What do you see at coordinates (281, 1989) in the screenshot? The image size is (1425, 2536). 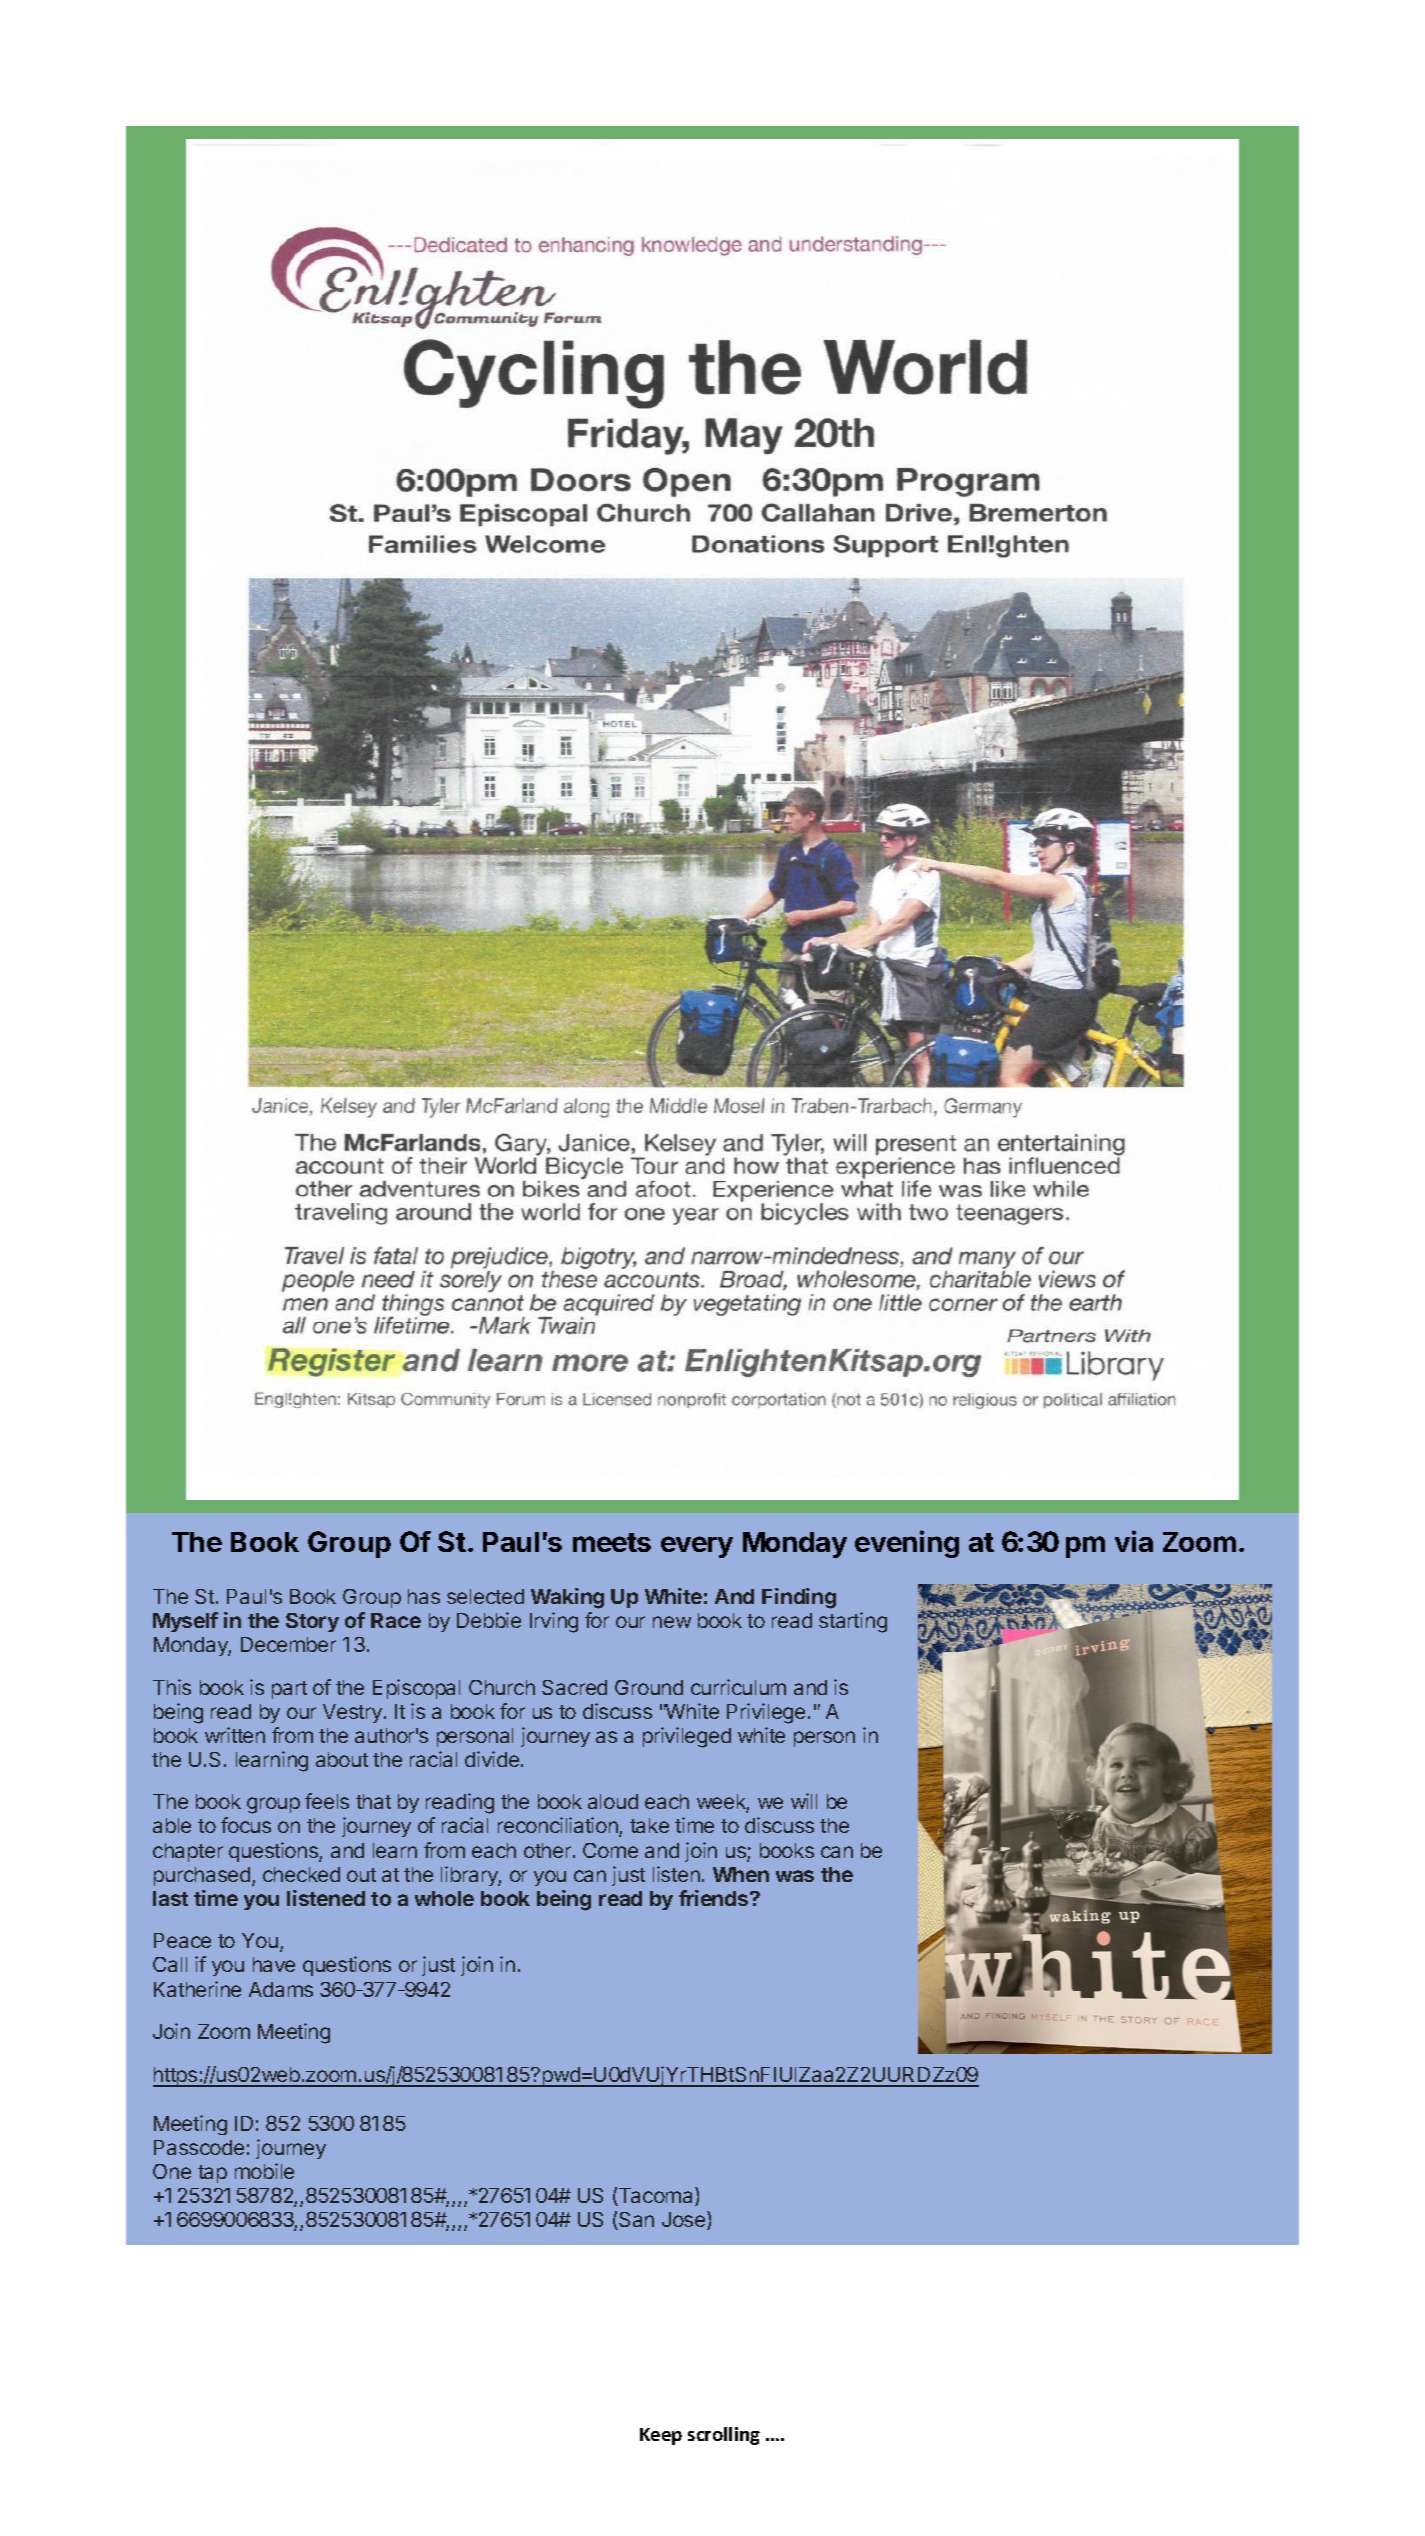 I see `Adams` at bounding box center [281, 1989].
